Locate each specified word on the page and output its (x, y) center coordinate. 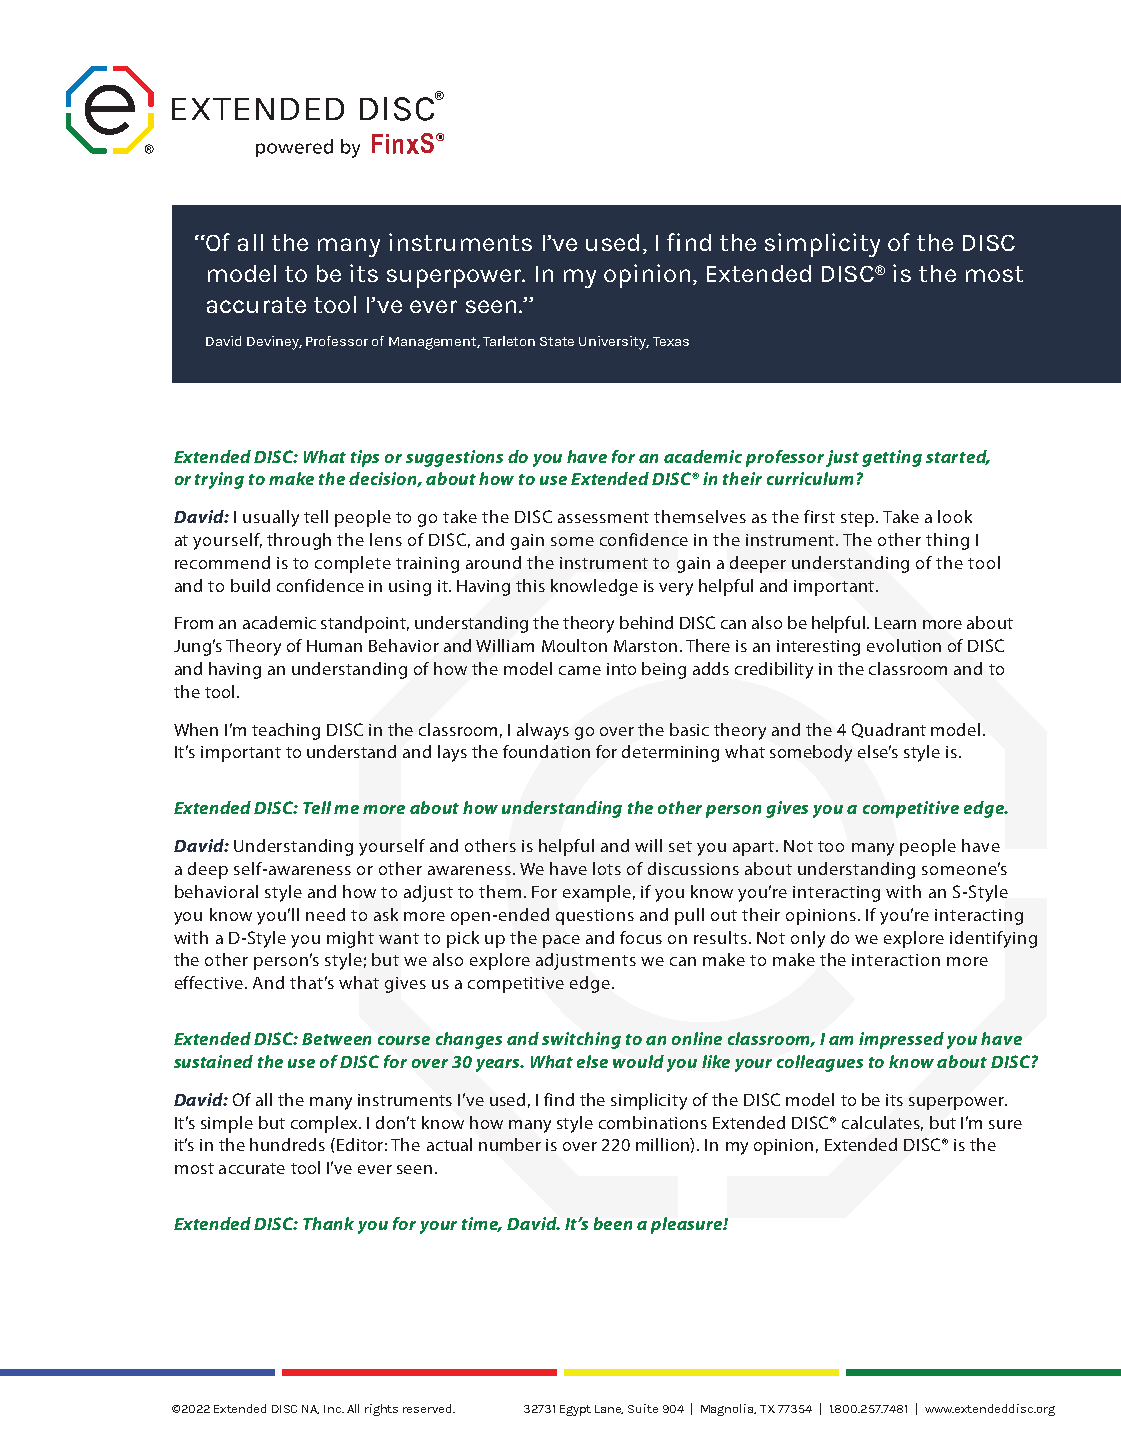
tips (365, 458)
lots (607, 868)
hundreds (287, 1144)
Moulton (574, 645)
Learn (895, 623)
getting (892, 458)
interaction (896, 960)
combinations (653, 1122)
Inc (334, 1409)
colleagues (820, 1063)
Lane (609, 1409)
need (325, 914)
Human (334, 646)
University (614, 343)
